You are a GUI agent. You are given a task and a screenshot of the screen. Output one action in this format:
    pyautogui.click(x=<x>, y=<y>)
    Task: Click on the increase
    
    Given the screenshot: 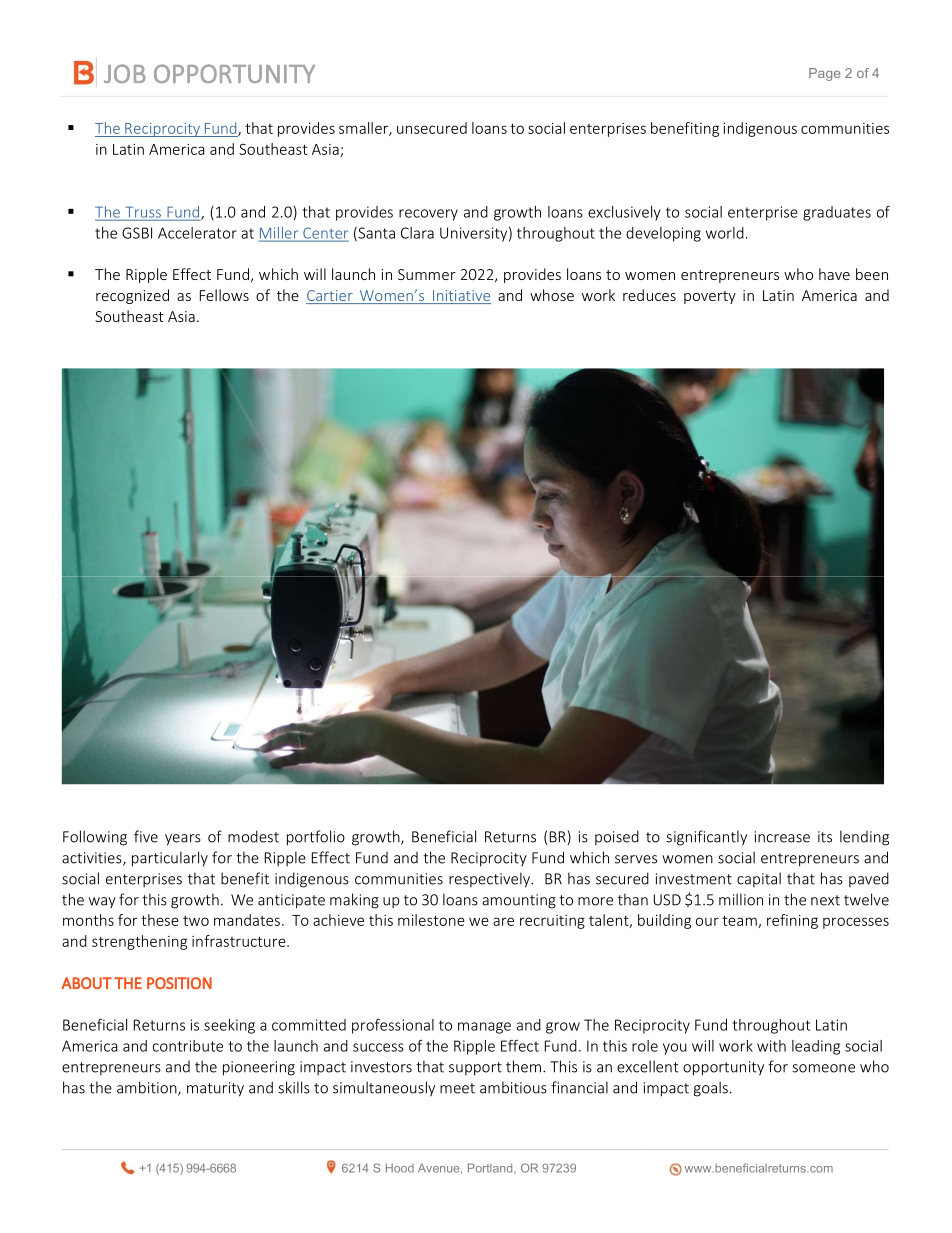 What is the action you would take?
    pyautogui.click(x=782, y=837)
